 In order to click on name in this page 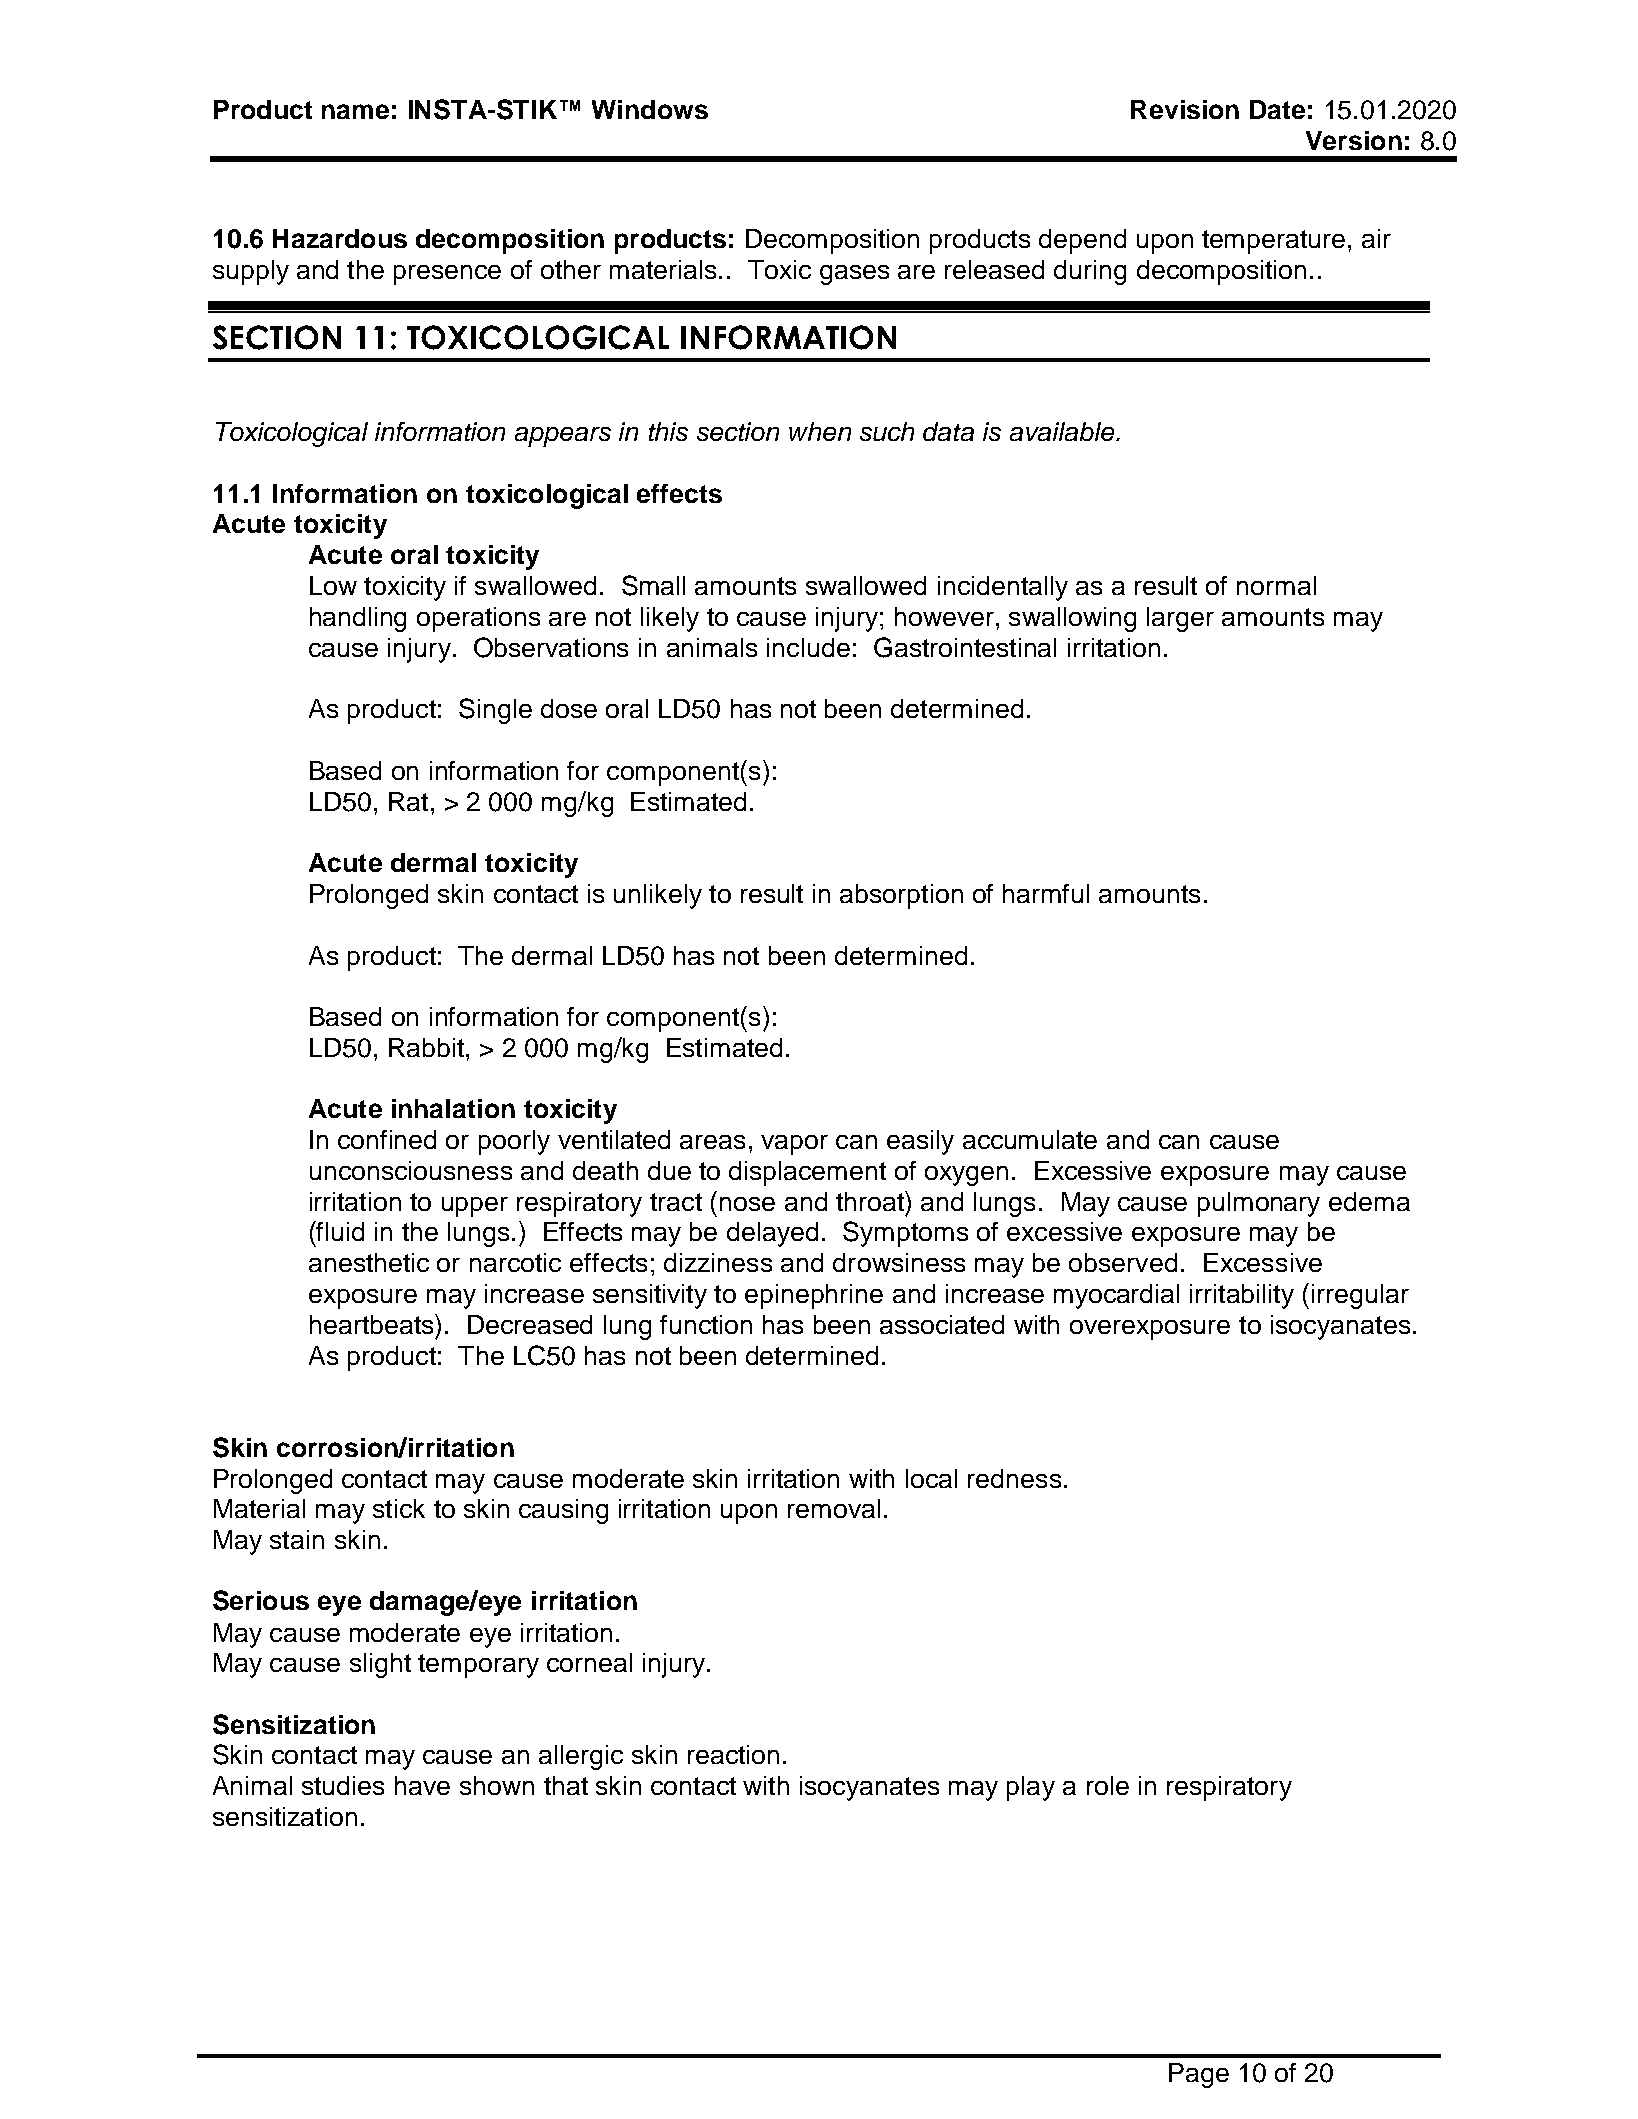, I will do `click(355, 111)`.
